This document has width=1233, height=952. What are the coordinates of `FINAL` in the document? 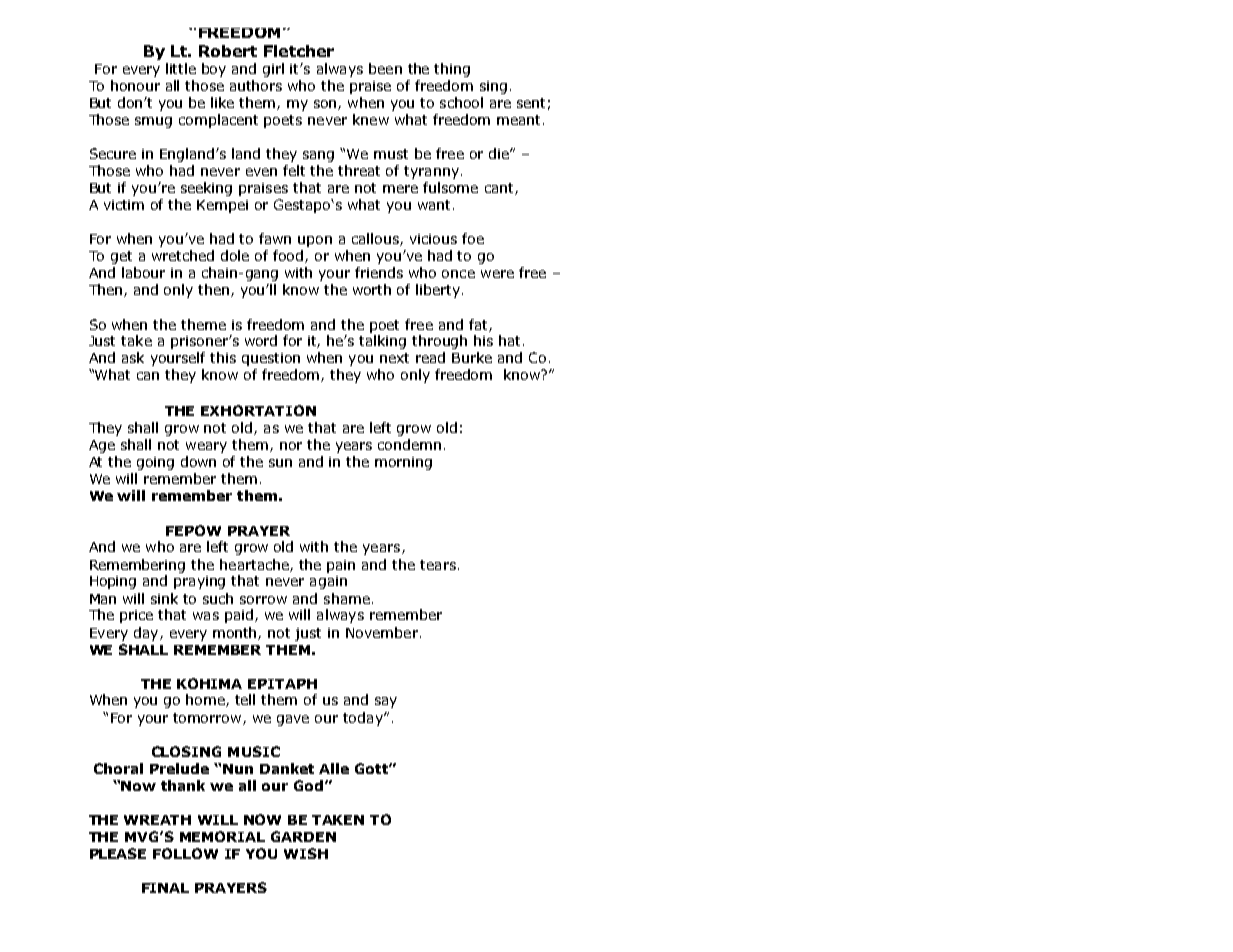 It's located at (165, 888).
